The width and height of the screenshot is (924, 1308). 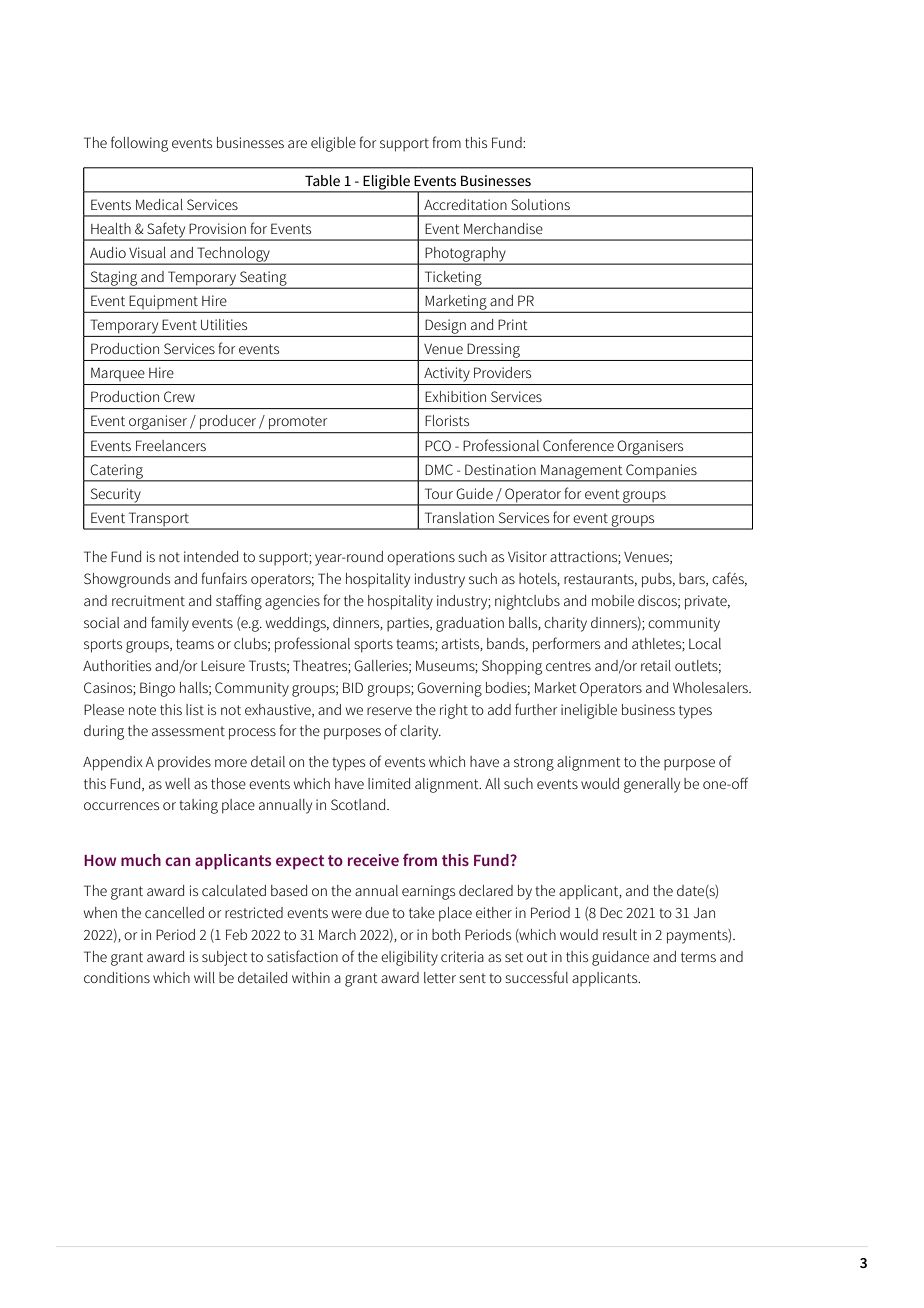 What do you see at coordinates (211, 556) in the screenshot?
I see `intended` at bounding box center [211, 556].
